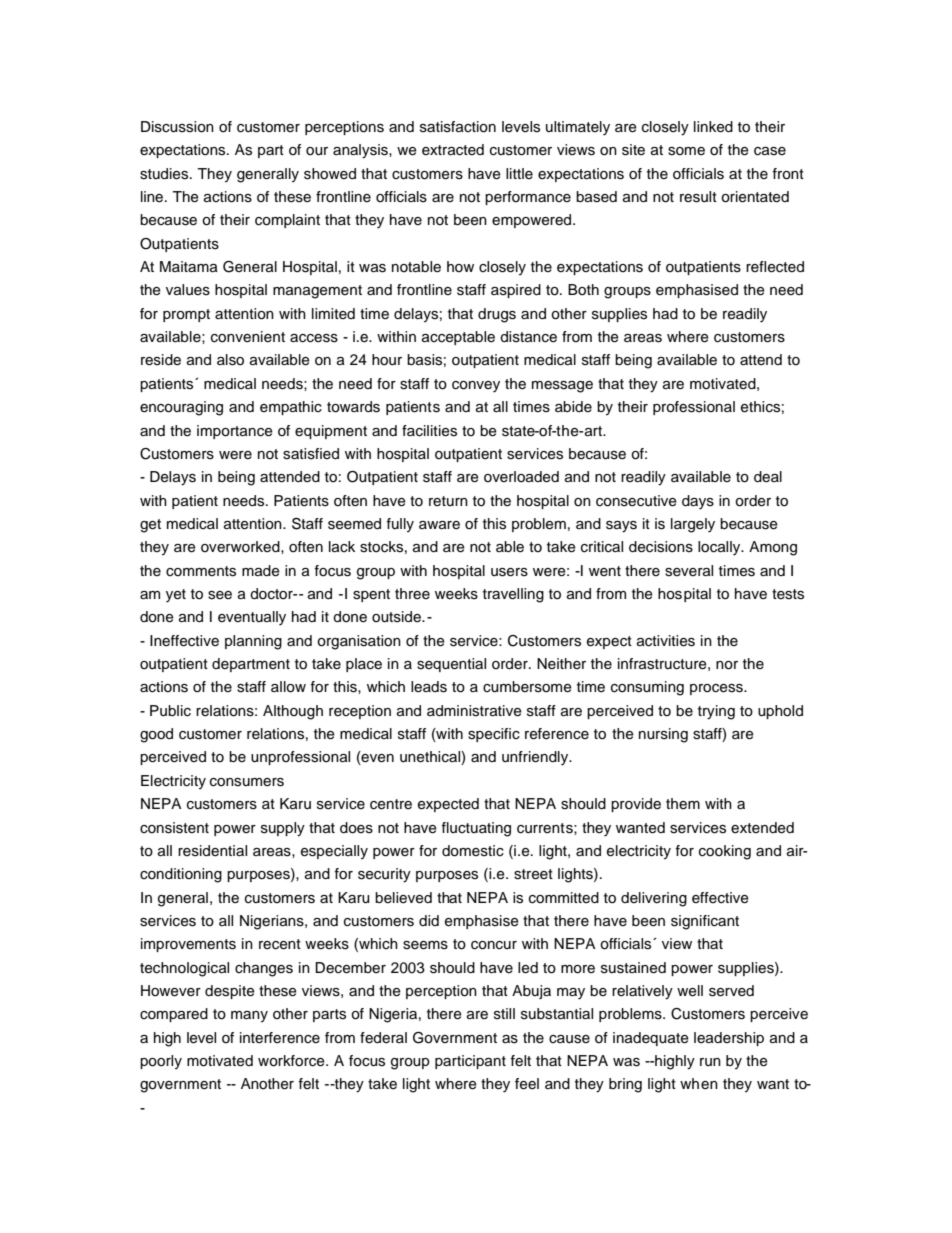 This page has height=1233, width=952. I want to click on Discussion, so click(177, 127).
